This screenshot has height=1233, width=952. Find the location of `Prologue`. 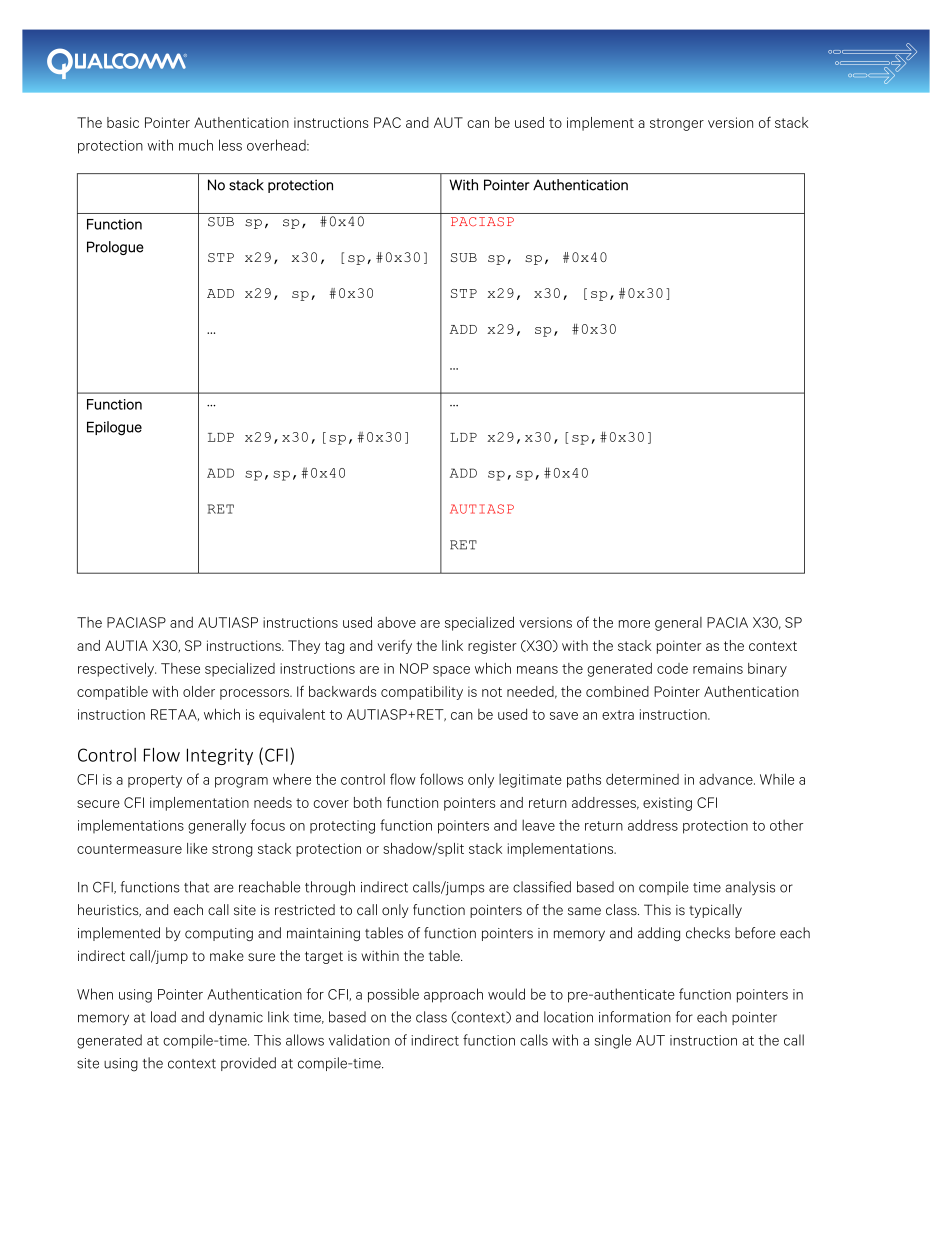

Prologue is located at coordinates (115, 248).
